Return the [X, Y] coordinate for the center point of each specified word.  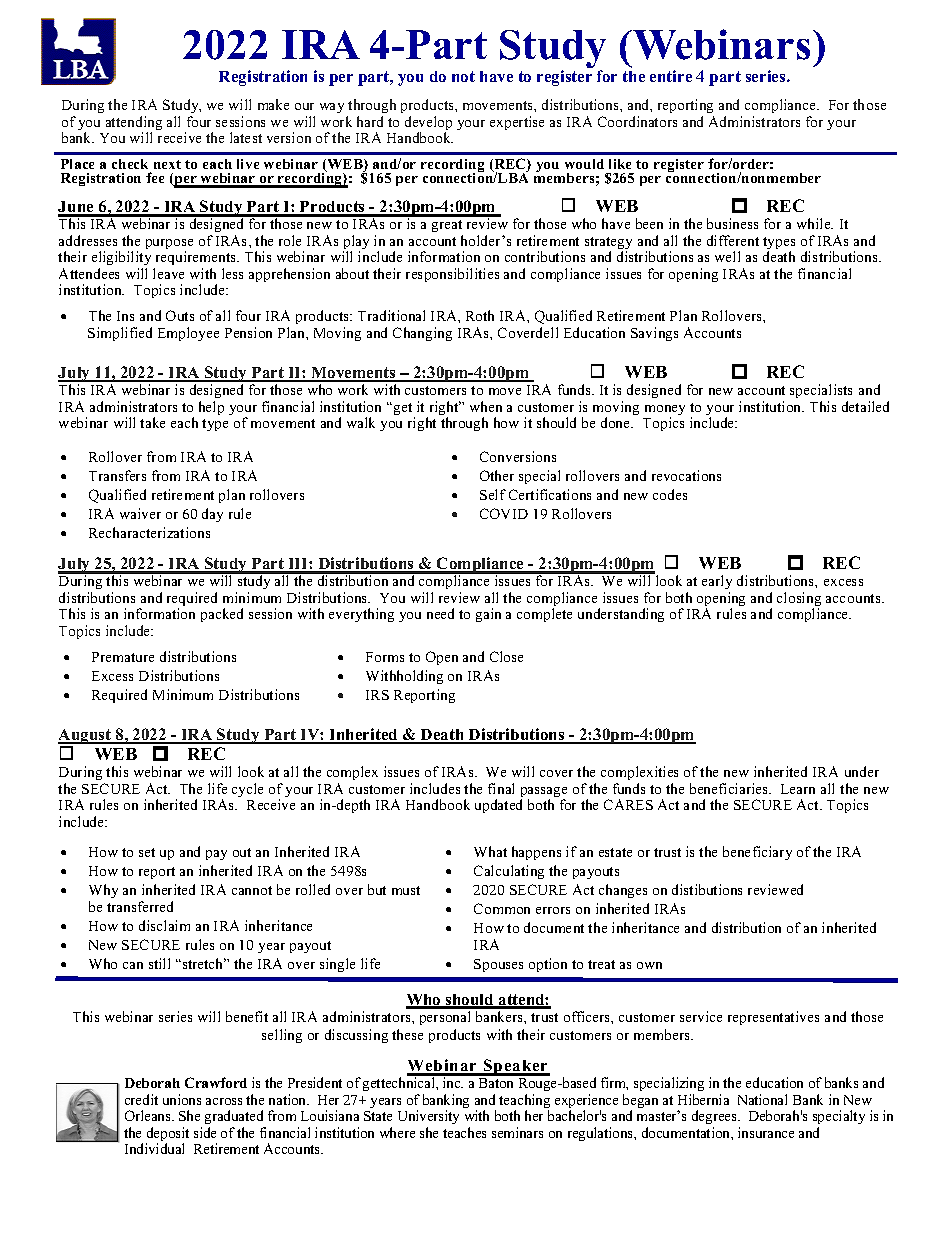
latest [246, 137]
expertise [517, 123]
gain [488, 615]
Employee [188, 334]
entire [671, 76]
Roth [480, 315]
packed [222, 615]
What [490, 851]
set [147, 852]
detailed [865, 406]
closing [799, 600]
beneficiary [757, 853]
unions [182, 1099]
